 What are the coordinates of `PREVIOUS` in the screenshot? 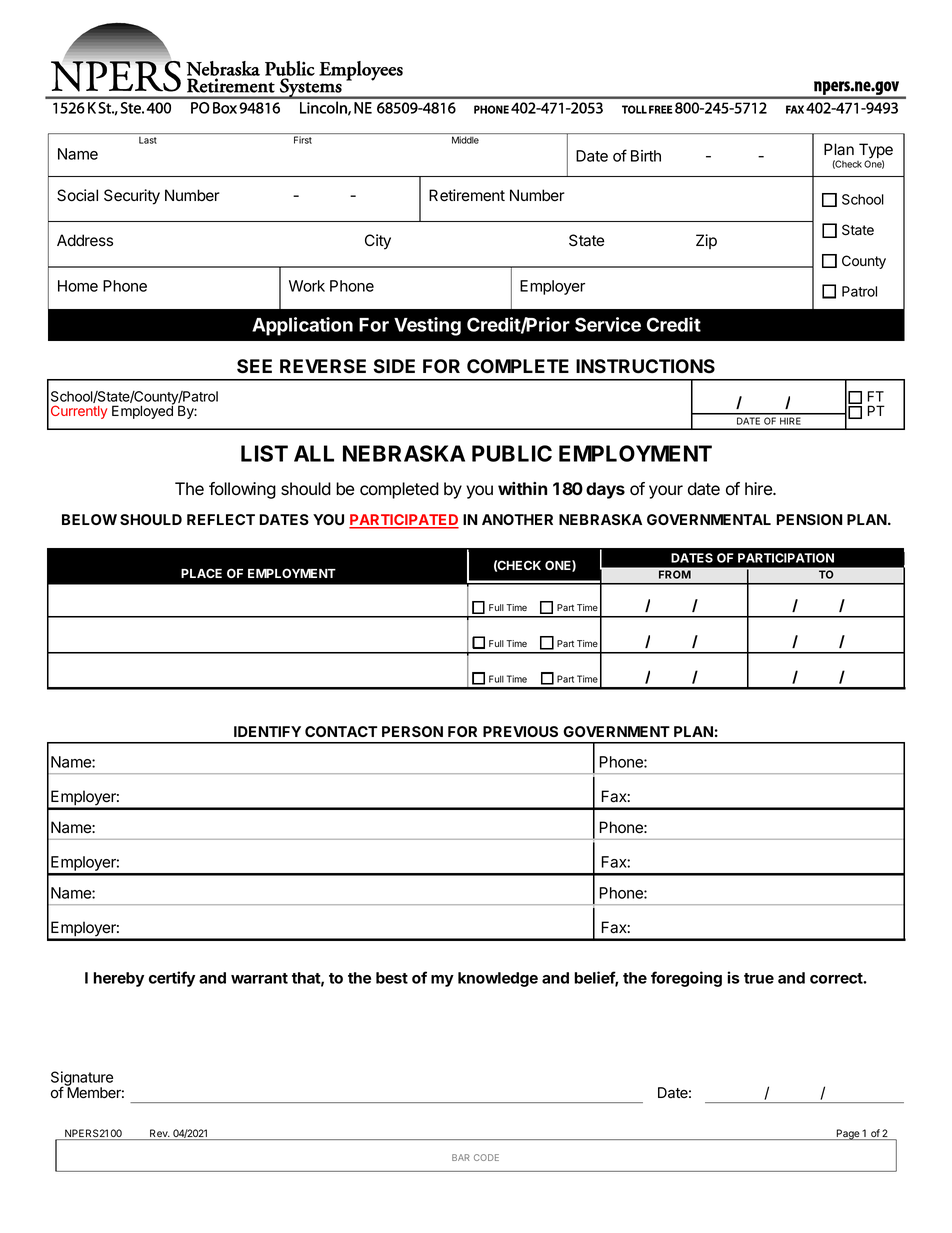 It's located at (520, 731).
